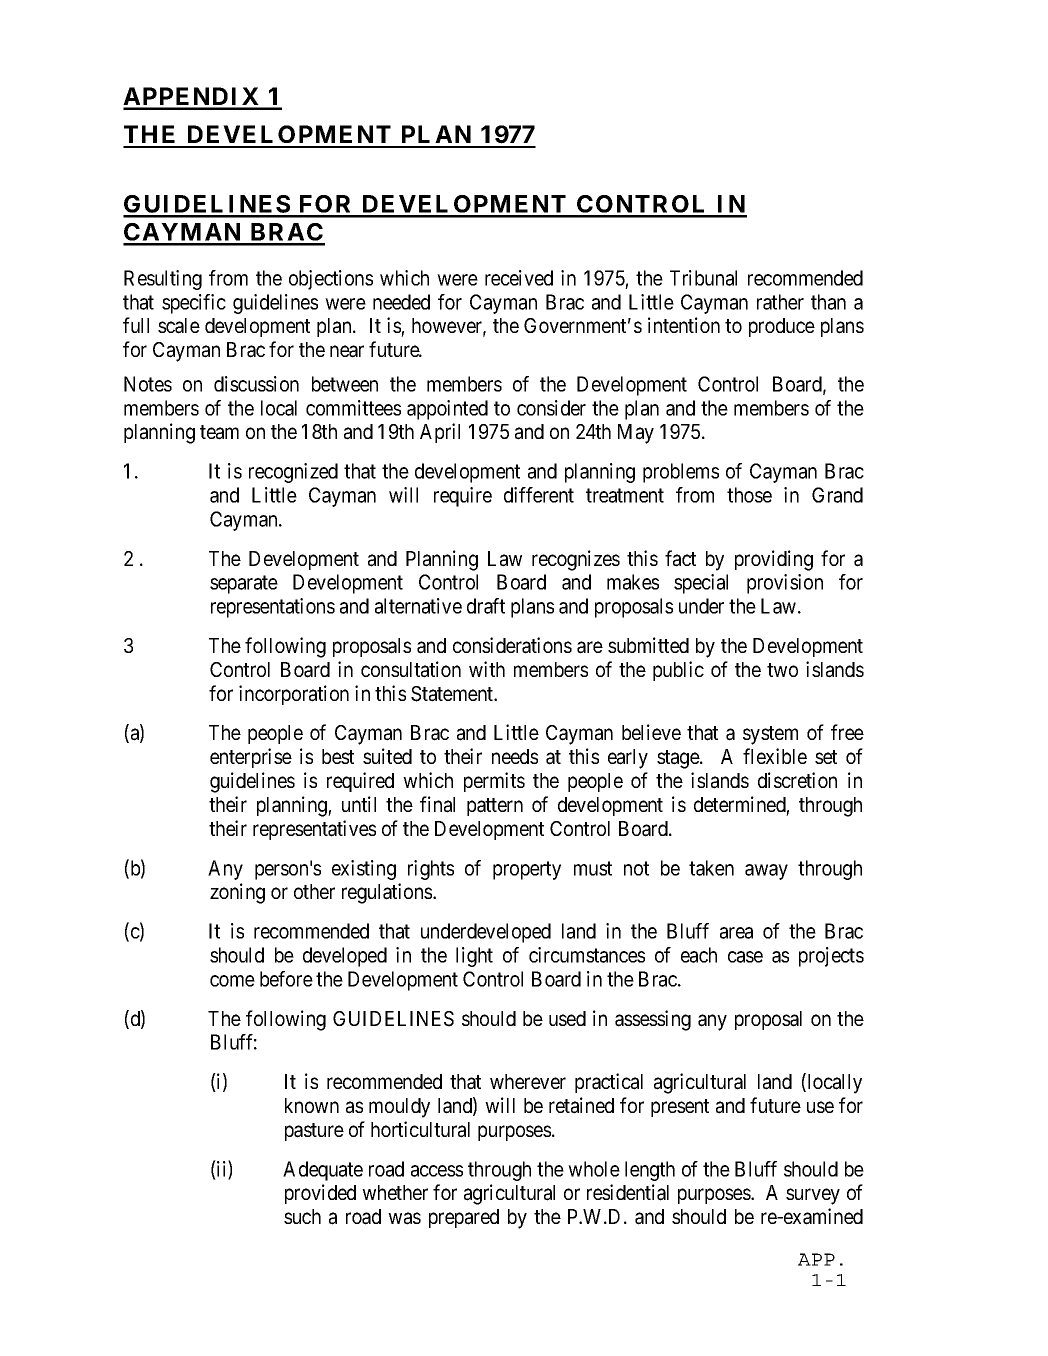 The width and height of the screenshot is (1048, 1356). Describe the element at coordinates (780, 302) in the screenshot. I see `rather` at that location.
